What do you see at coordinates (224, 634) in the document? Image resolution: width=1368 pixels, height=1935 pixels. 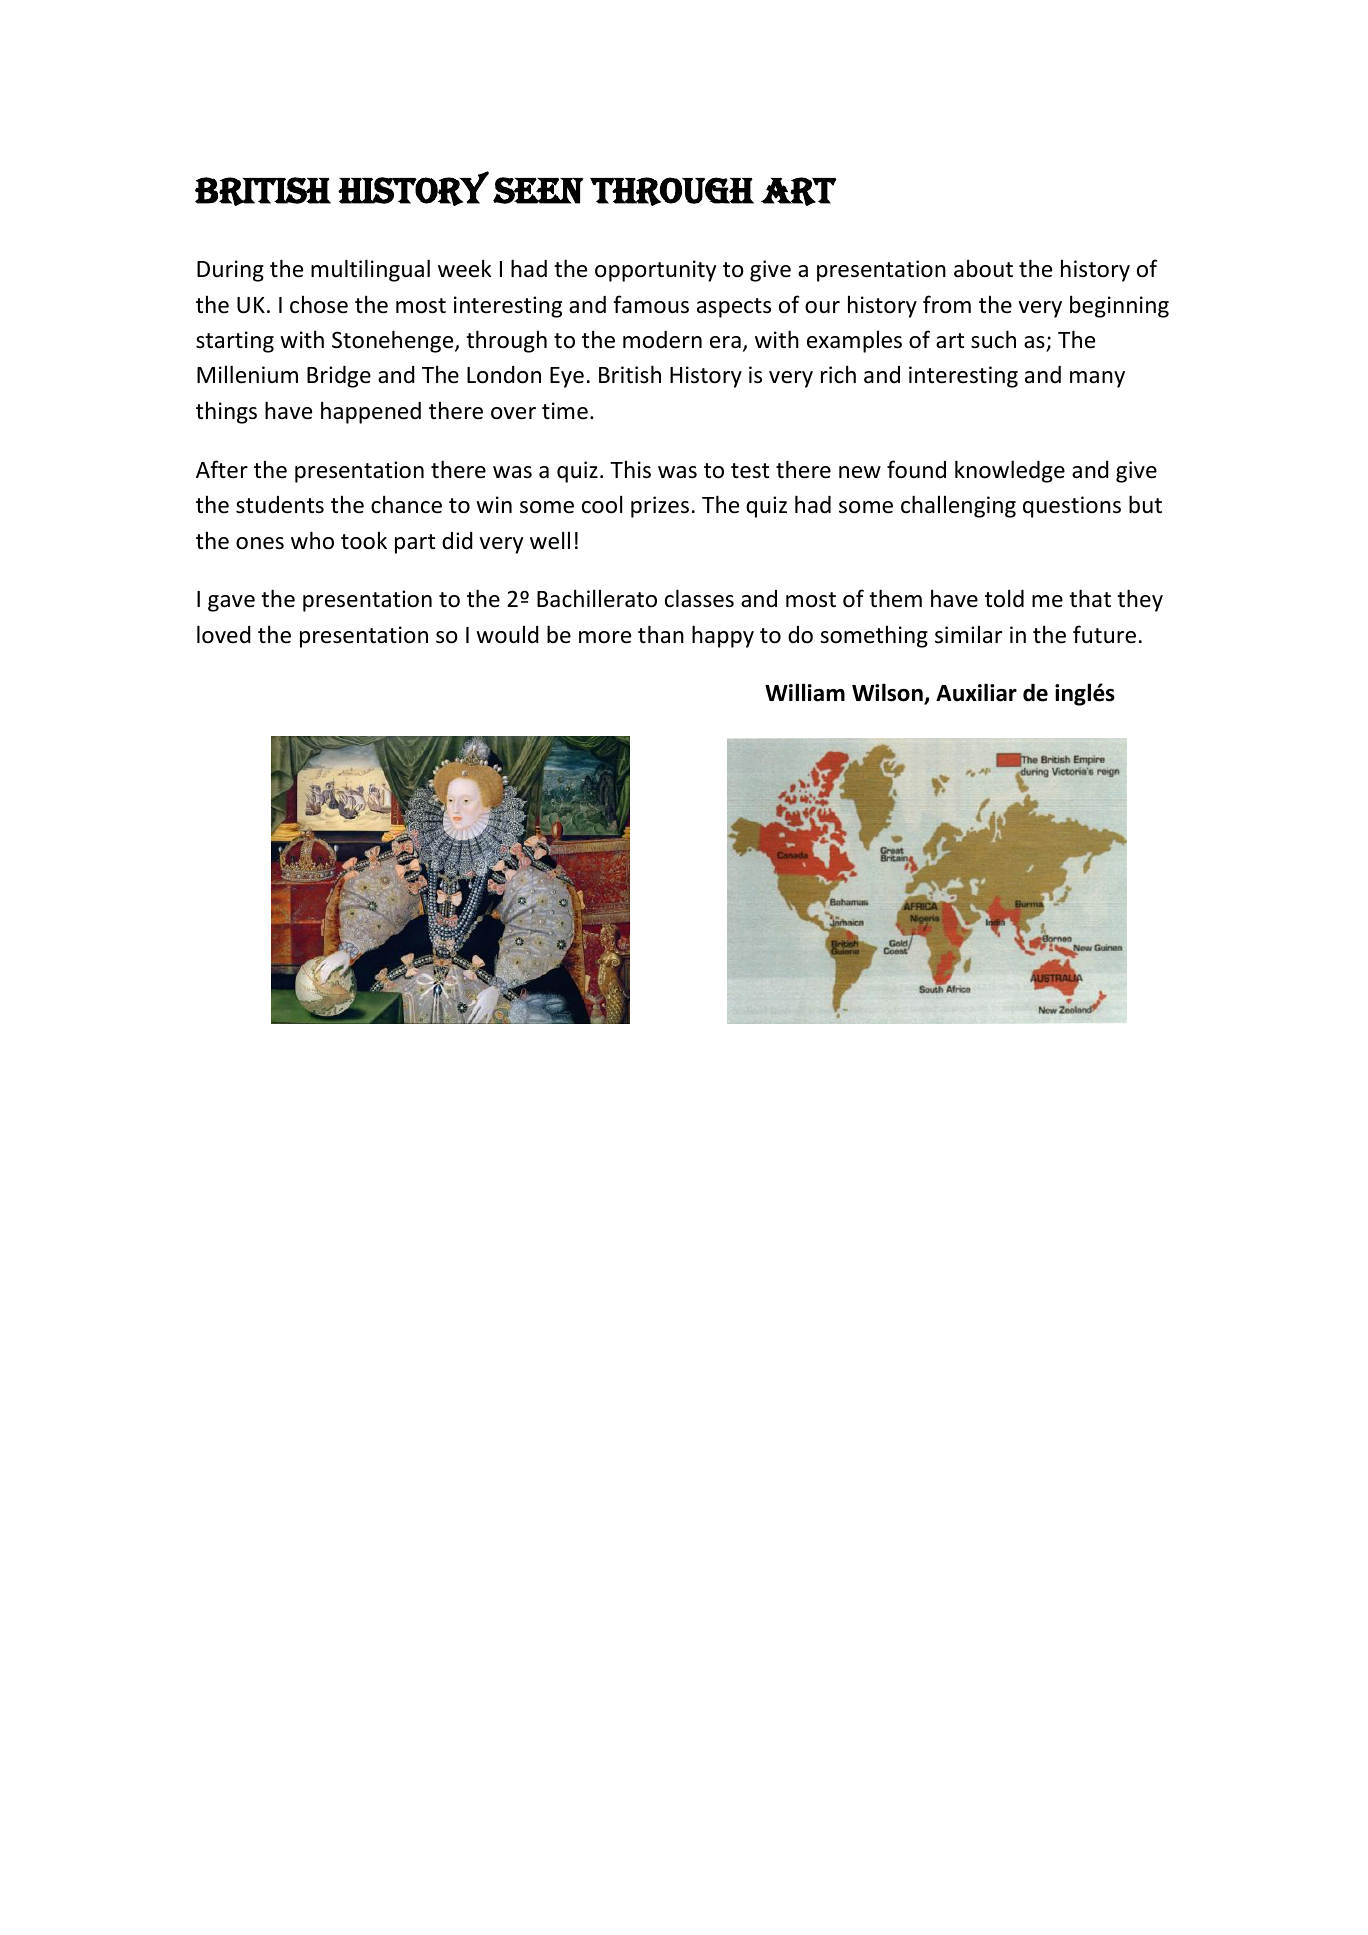 I see `loved` at bounding box center [224, 634].
